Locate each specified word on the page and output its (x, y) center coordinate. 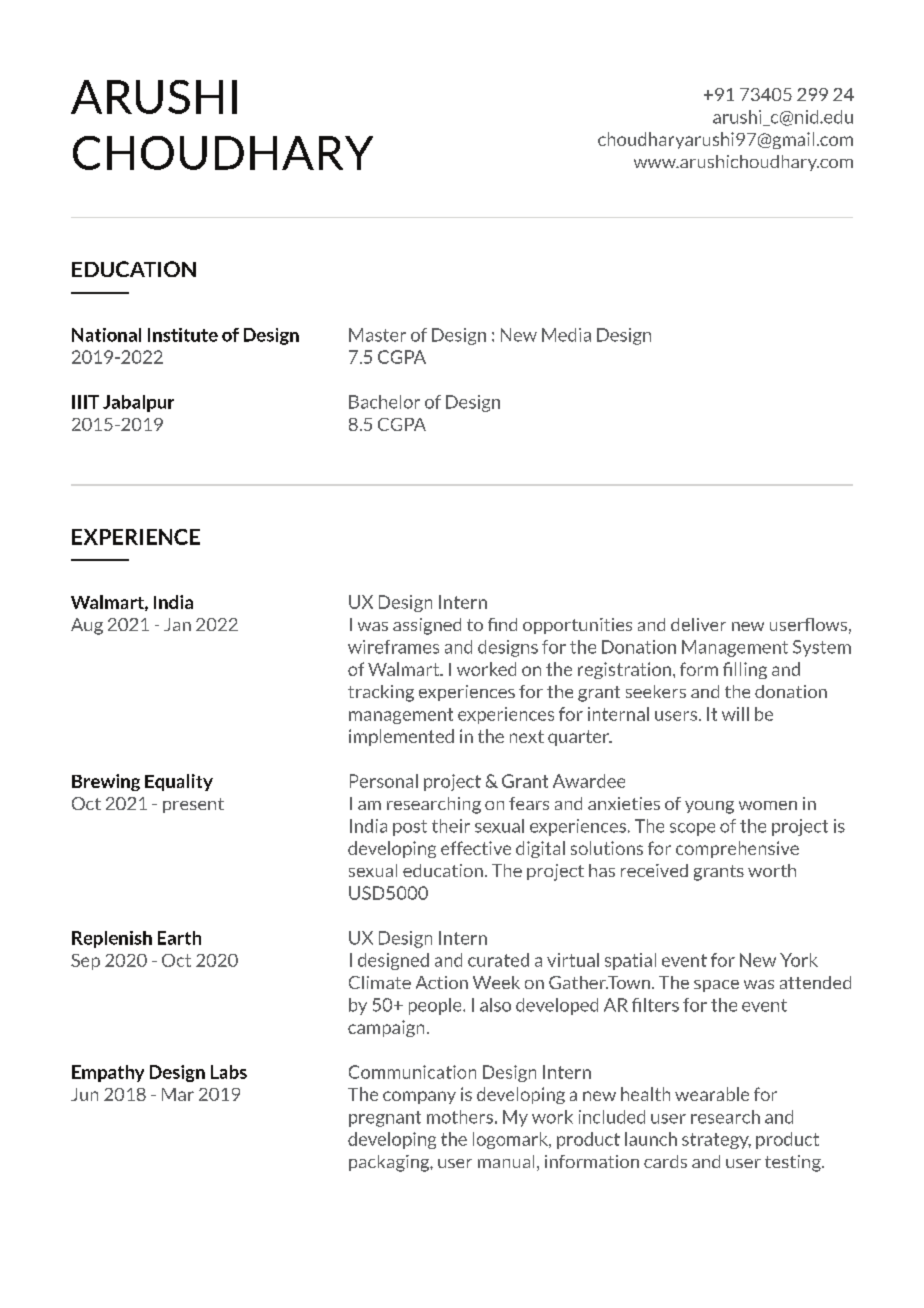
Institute (183, 335)
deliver (698, 624)
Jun (84, 1094)
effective (476, 848)
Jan (177, 624)
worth (772, 870)
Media (566, 335)
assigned (427, 626)
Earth (179, 938)
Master (377, 335)
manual (506, 1161)
